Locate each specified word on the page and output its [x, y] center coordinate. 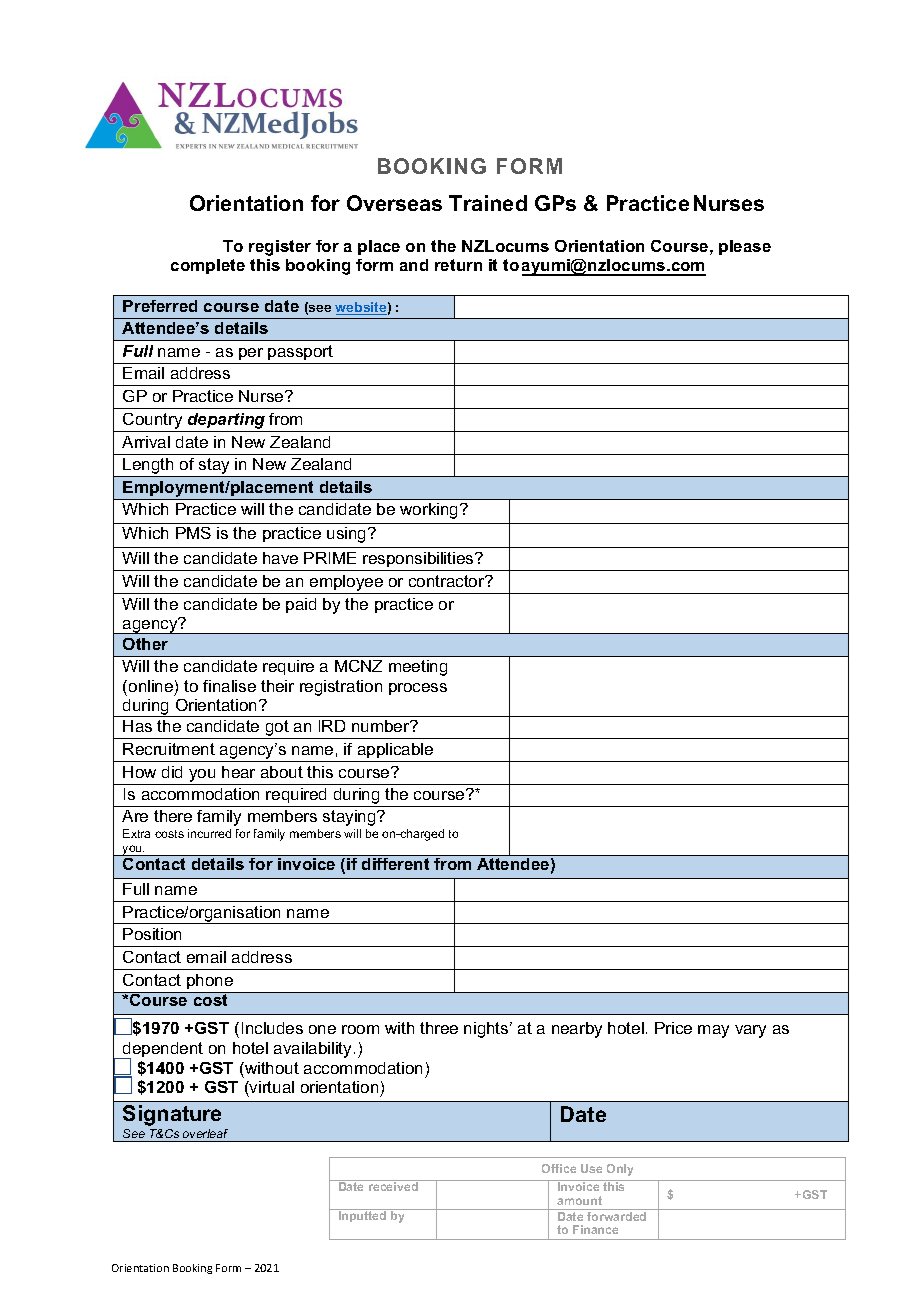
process [418, 689]
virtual [271, 1087]
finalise [229, 686]
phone [210, 981]
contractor [448, 581]
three [439, 1028]
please [745, 247]
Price [673, 1028]
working [430, 511]
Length [149, 467]
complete [208, 266]
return [458, 265]
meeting [418, 668]
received [393, 1185]
